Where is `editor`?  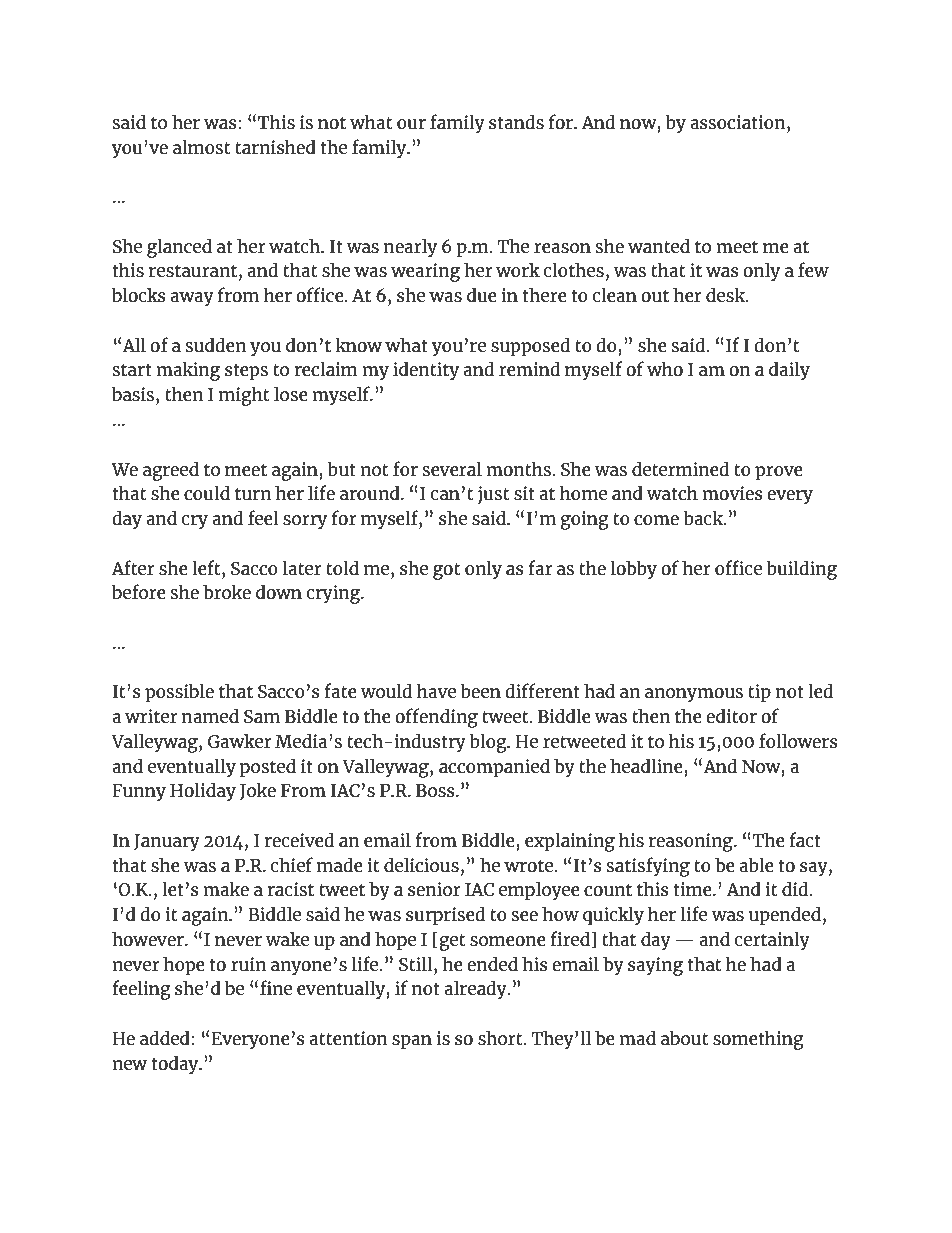
editor is located at coordinates (731, 715).
